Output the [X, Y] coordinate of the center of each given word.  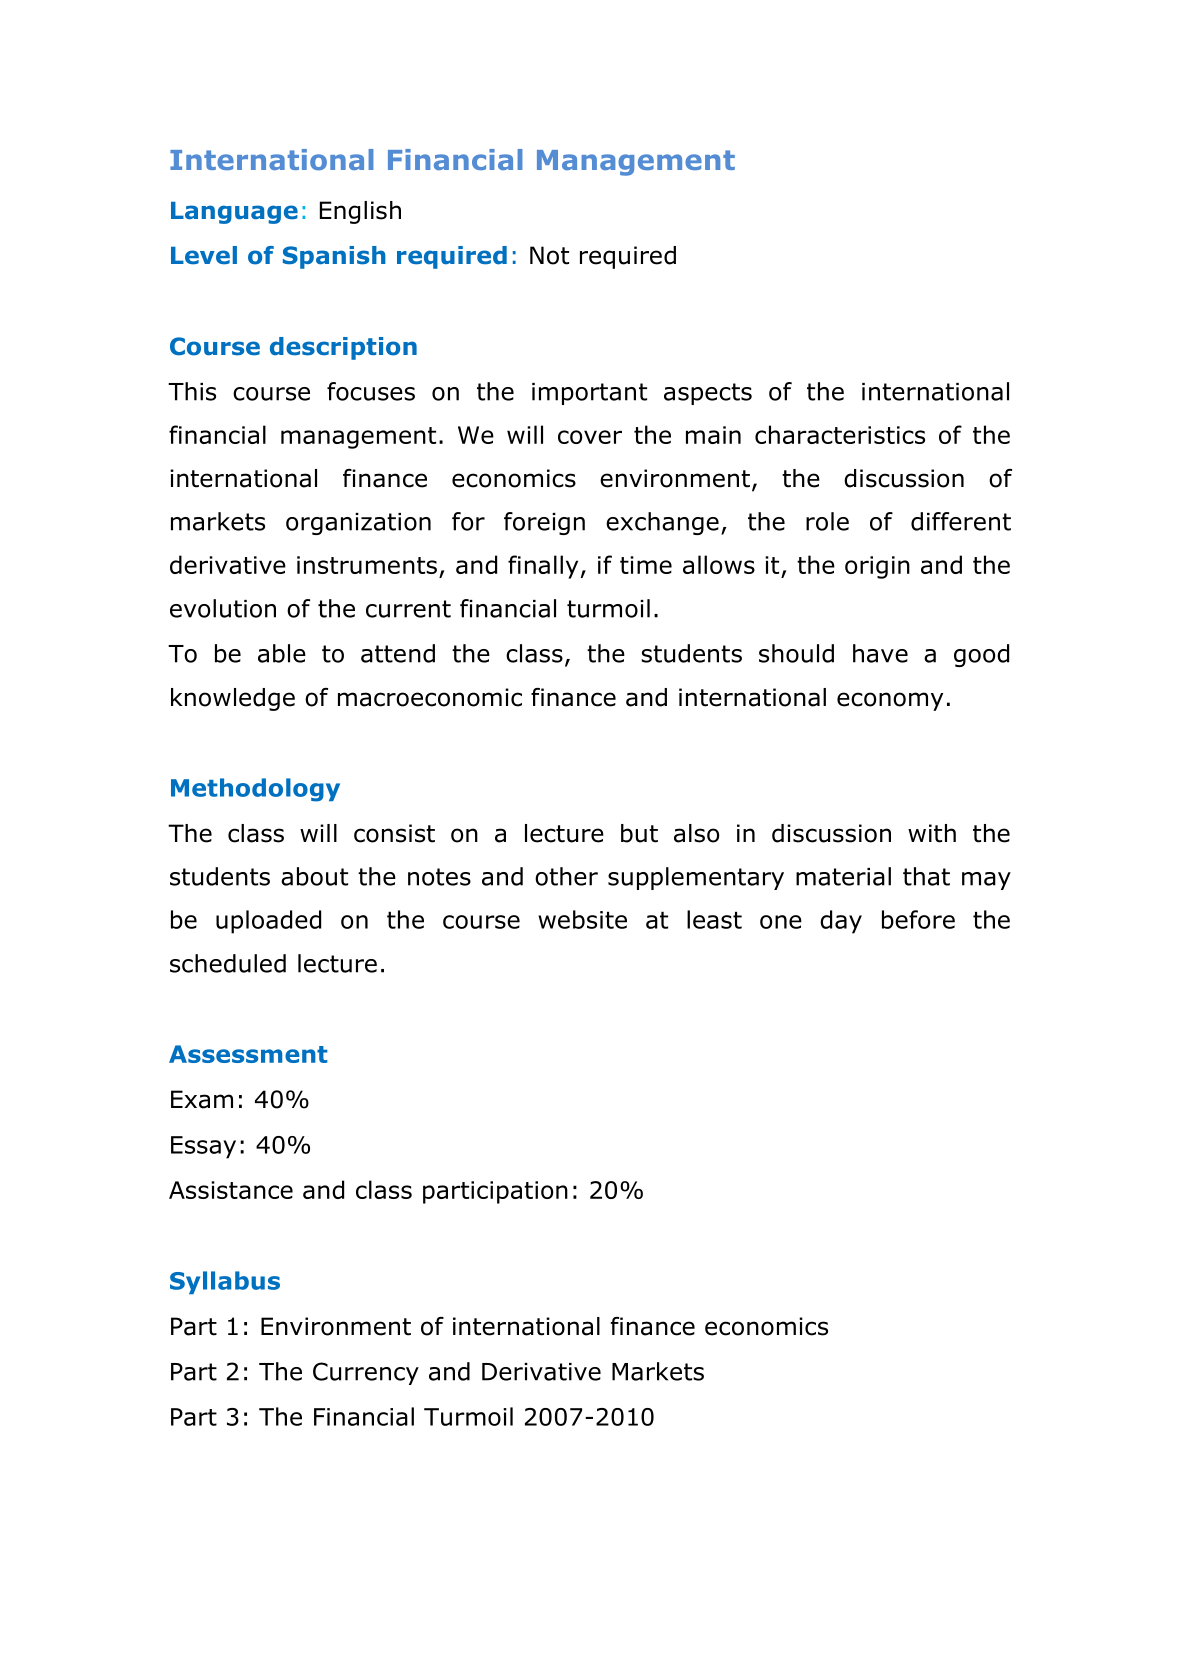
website [582, 919]
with [932, 833]
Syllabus [225, 1282]
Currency [366, 1373]
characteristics [840, 434]
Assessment [248, 1054]
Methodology [255, 790]
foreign [544, 523]
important [589, 394]
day [841, 922]
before [918, 919]
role [827, 521]
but [639, 833]
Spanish [334, 257]
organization [358, 524]
